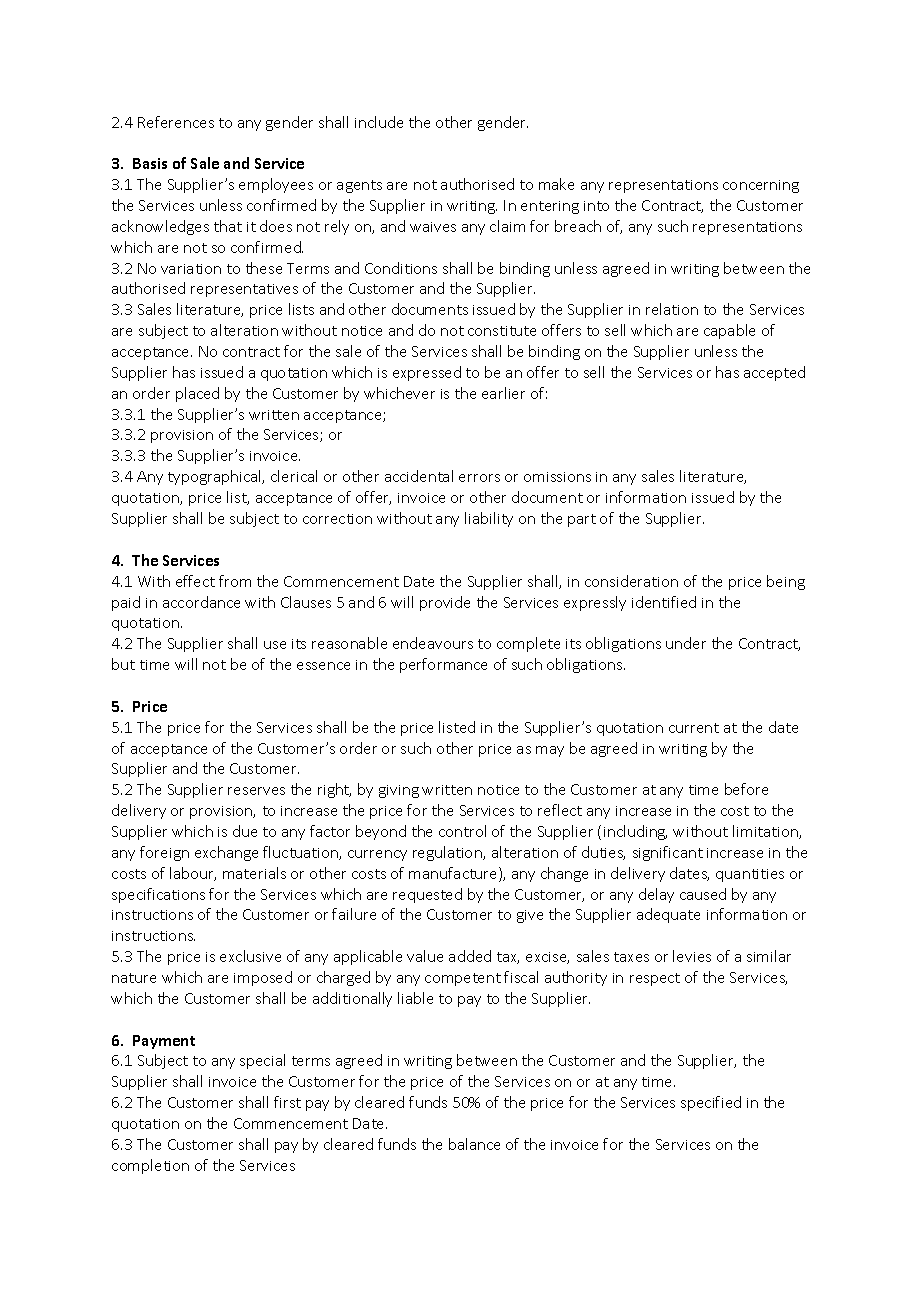 This screenshot has height=1308, width=924. I want to click on specifications, so click(158, 895).
